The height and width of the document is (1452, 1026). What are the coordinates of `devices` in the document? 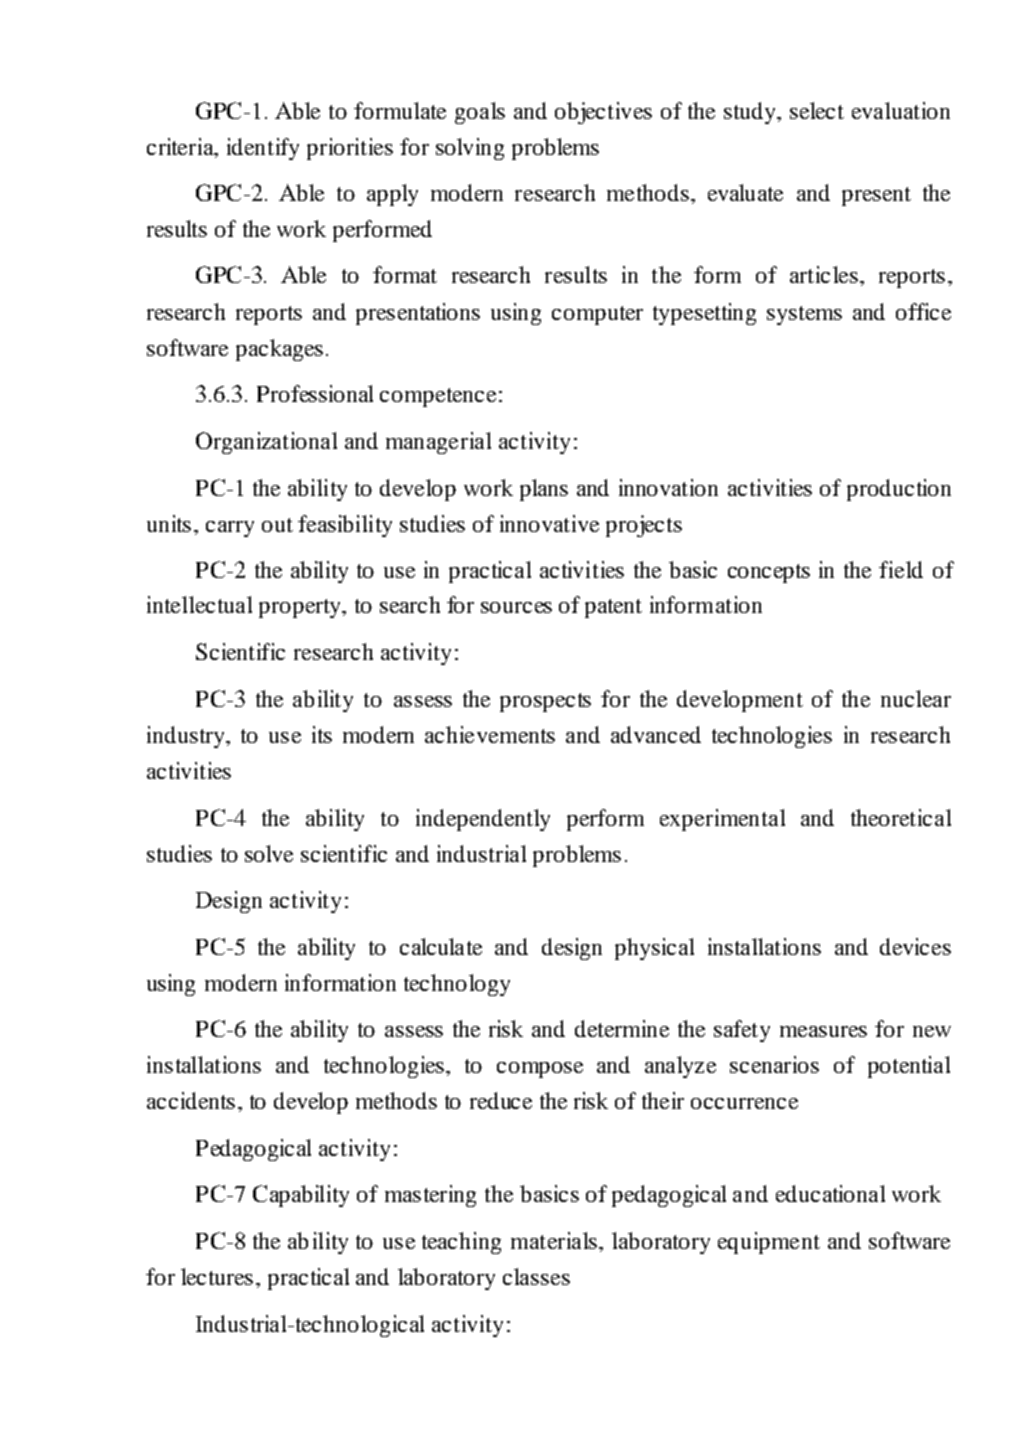 It's located at (915, 946).
